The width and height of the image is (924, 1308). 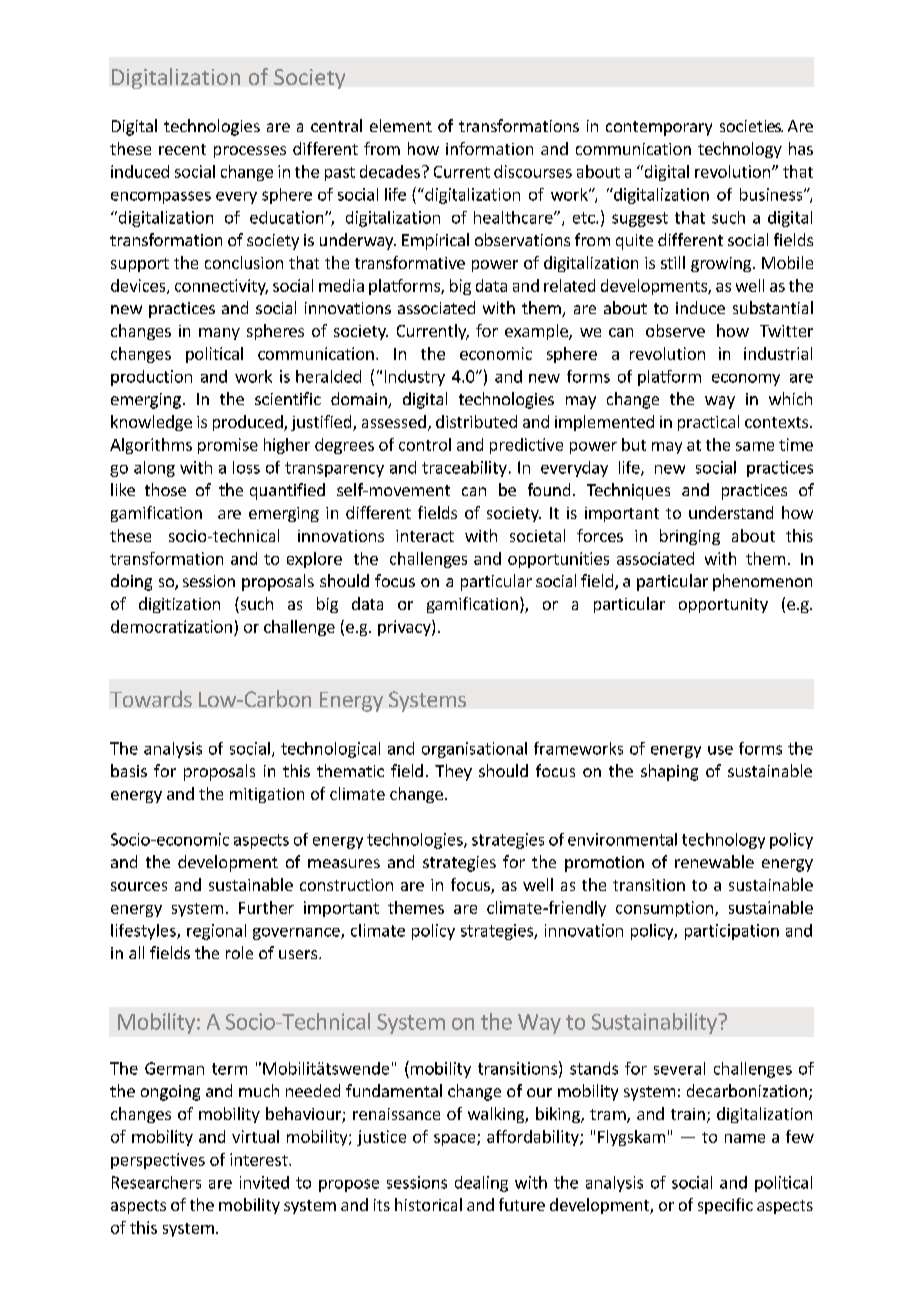 What do you see at coordinates (346, 885) in the image?
I see `construction` at bounding box center [346, 885].
